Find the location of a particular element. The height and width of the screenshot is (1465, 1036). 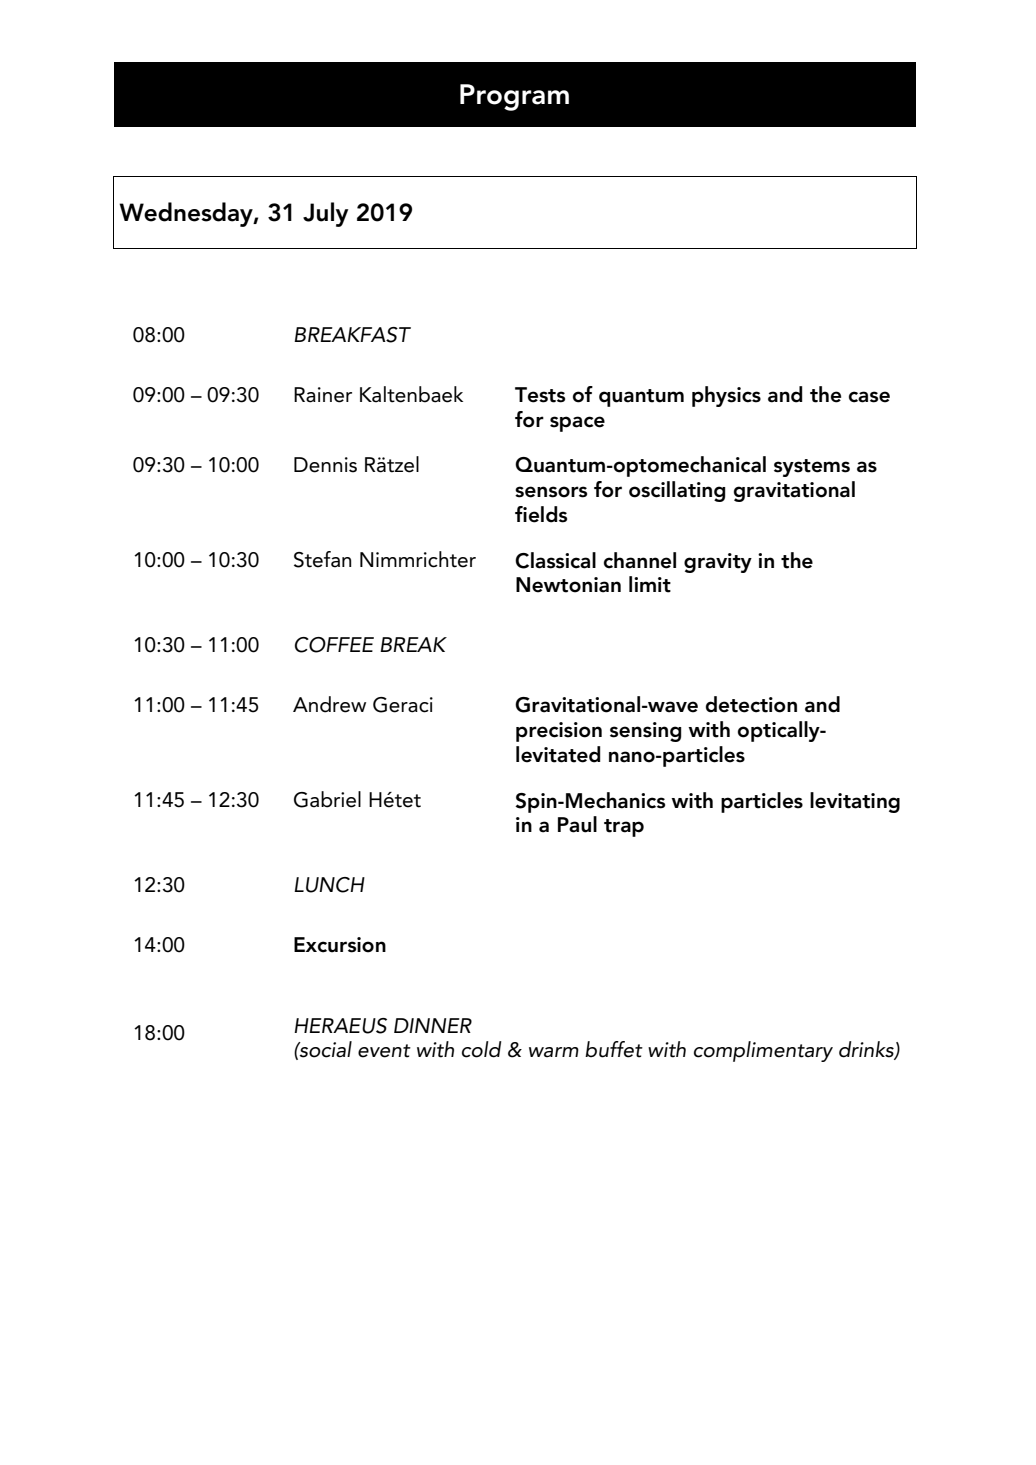

Stefan is located at coordinates (322, 559).
